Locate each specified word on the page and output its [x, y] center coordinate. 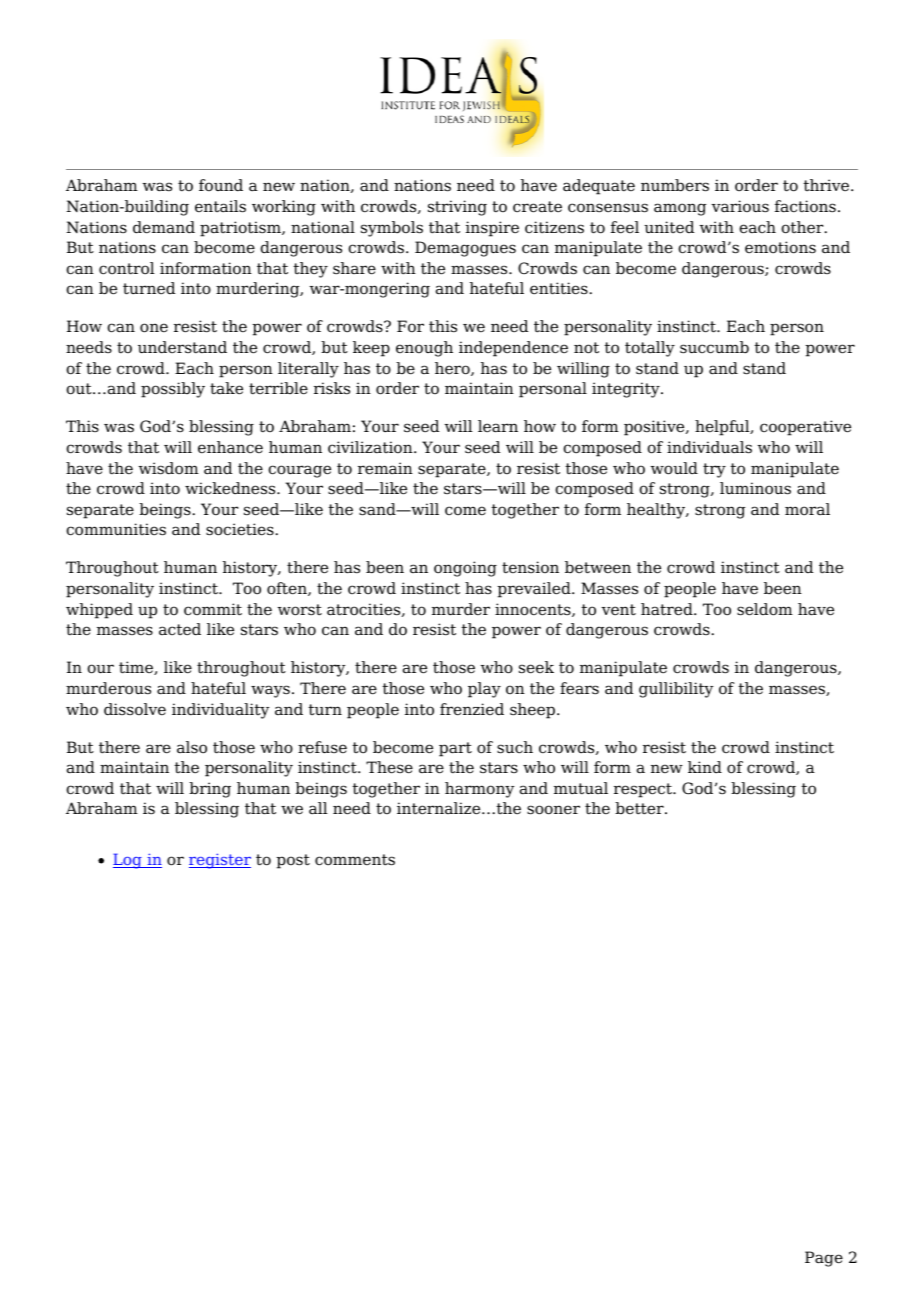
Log [128, 861]
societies [240, 529]
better [640, 808]
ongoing [465, 569]
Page [824, 1259]
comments [355, 860]
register [220, 861]
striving [457, 208]
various [740, 206]
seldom [765, 609]
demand [164, 227]
